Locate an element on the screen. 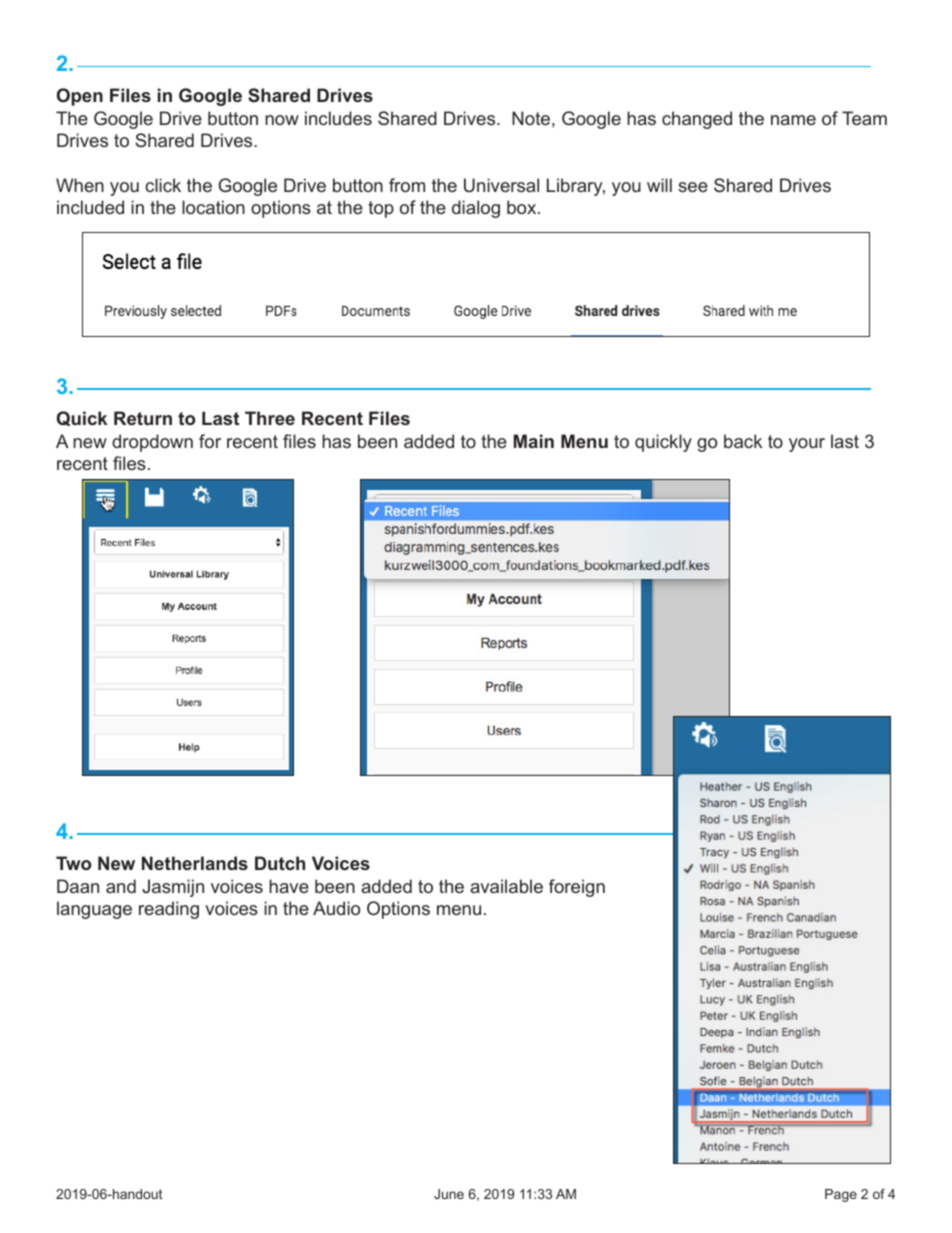 The height and width of the screenshot is (1233, 952). click is located at coordinates (163, 185).
